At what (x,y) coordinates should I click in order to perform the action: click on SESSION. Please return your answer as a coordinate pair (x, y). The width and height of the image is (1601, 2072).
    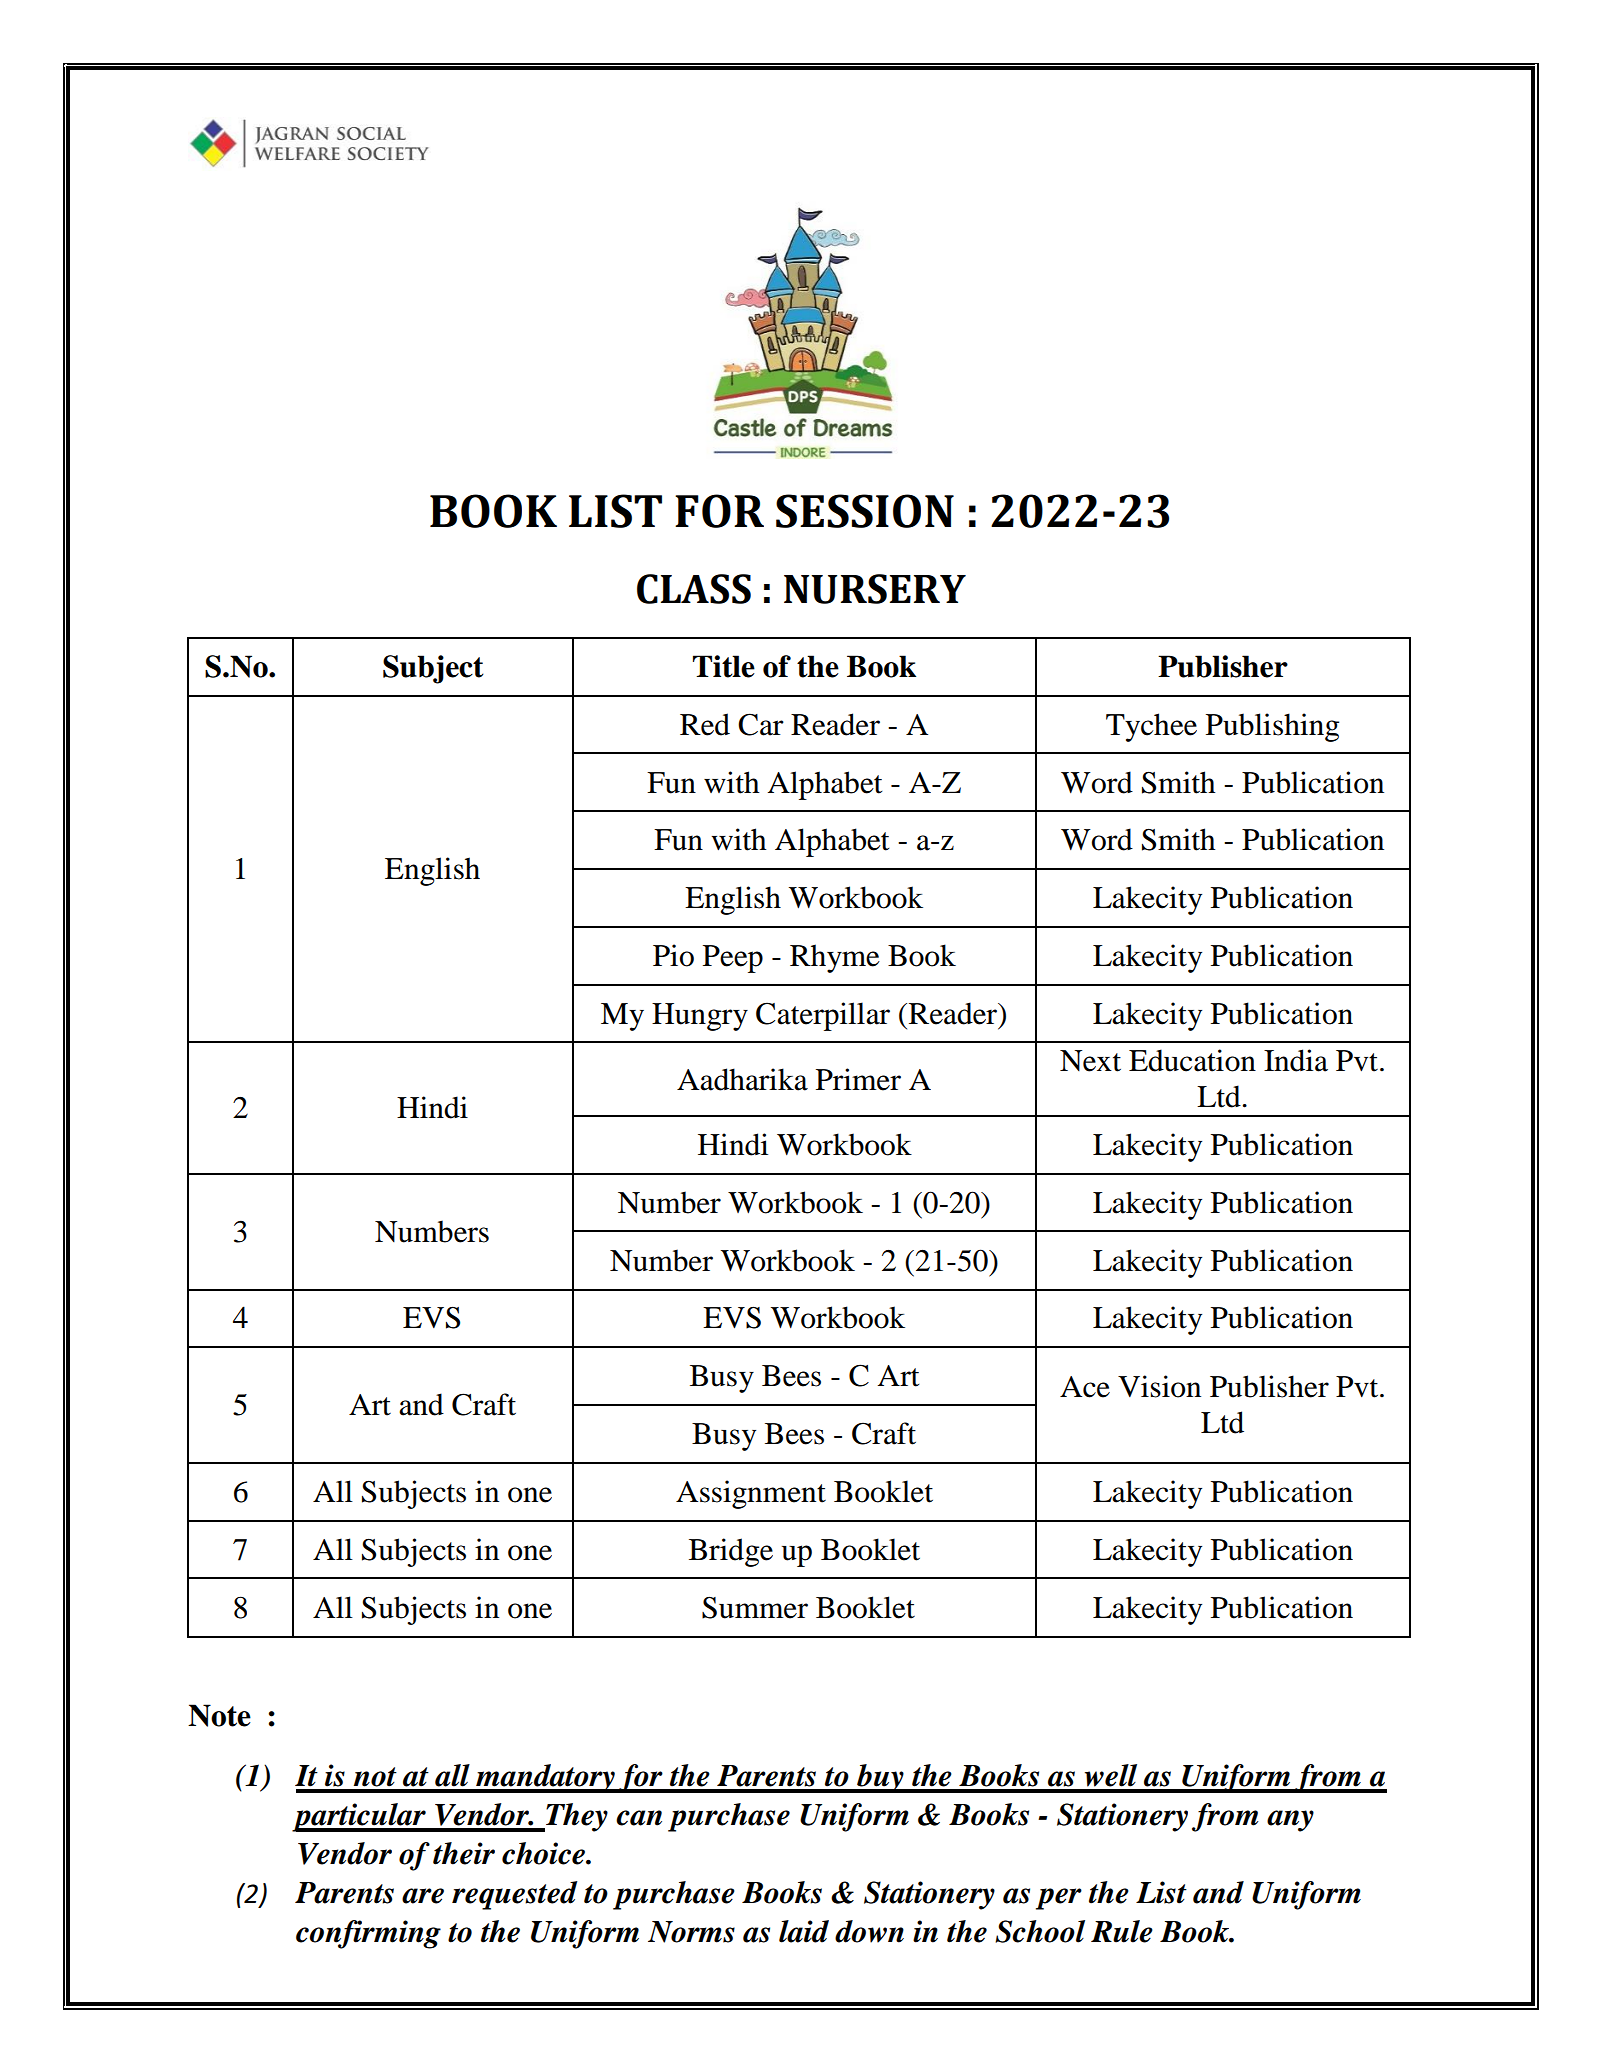
    Looking at the image, I should click on (865, 511).
